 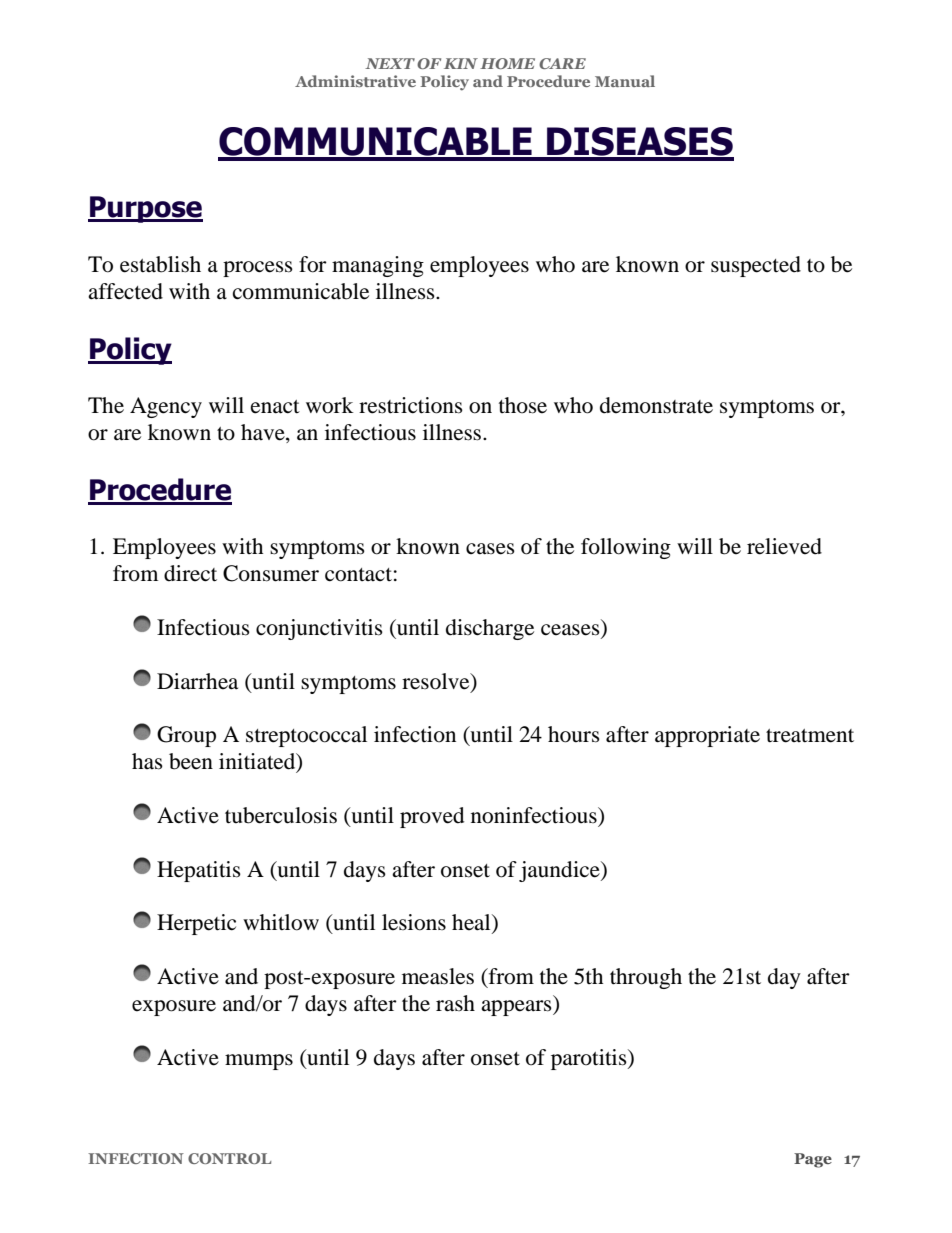 I want to click on heal, so click(x=472, y=923).
